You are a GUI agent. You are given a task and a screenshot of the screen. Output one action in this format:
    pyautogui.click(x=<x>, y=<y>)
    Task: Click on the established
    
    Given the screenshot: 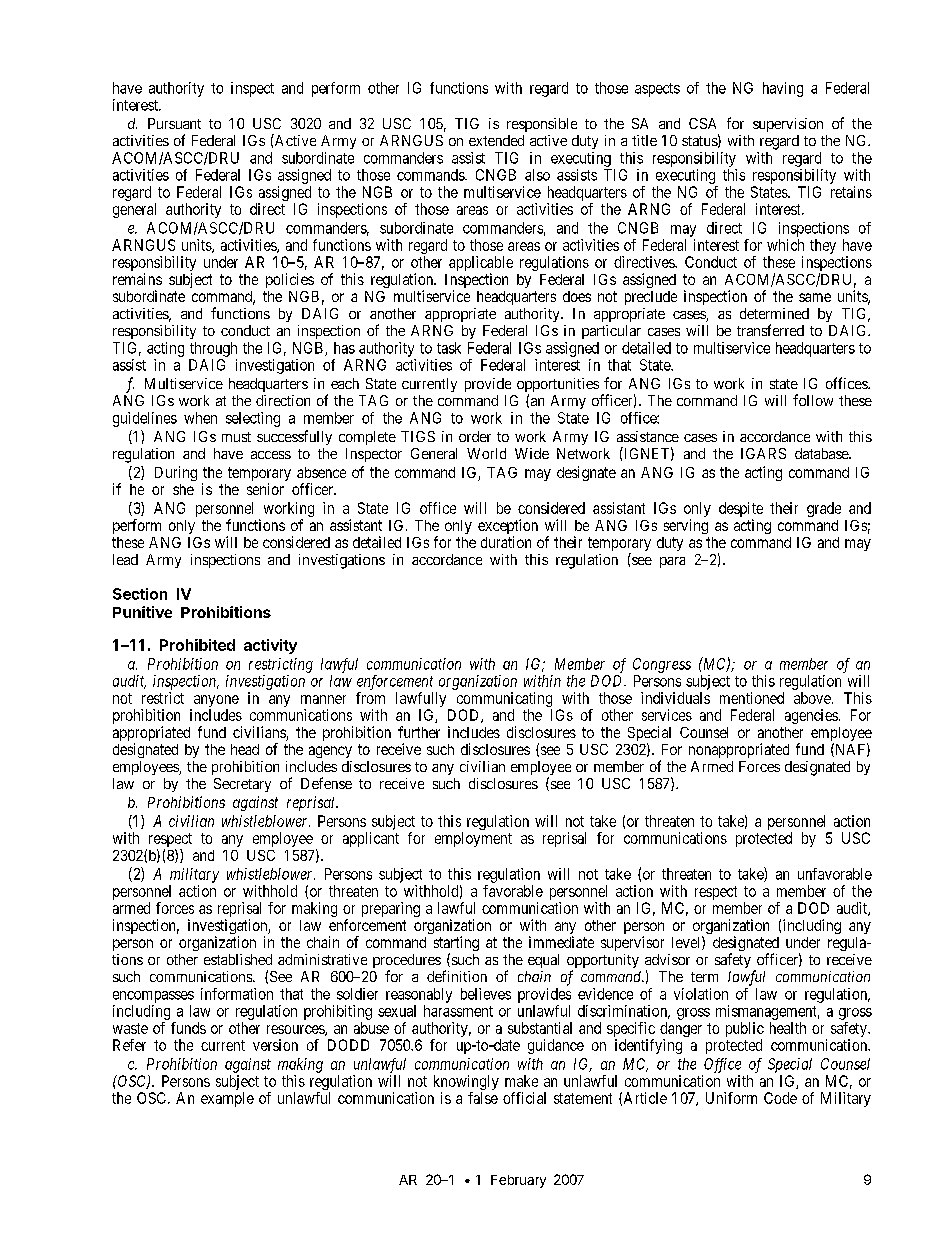 What is the action you would take?
    pyautogui.click(x=238, y=959)
